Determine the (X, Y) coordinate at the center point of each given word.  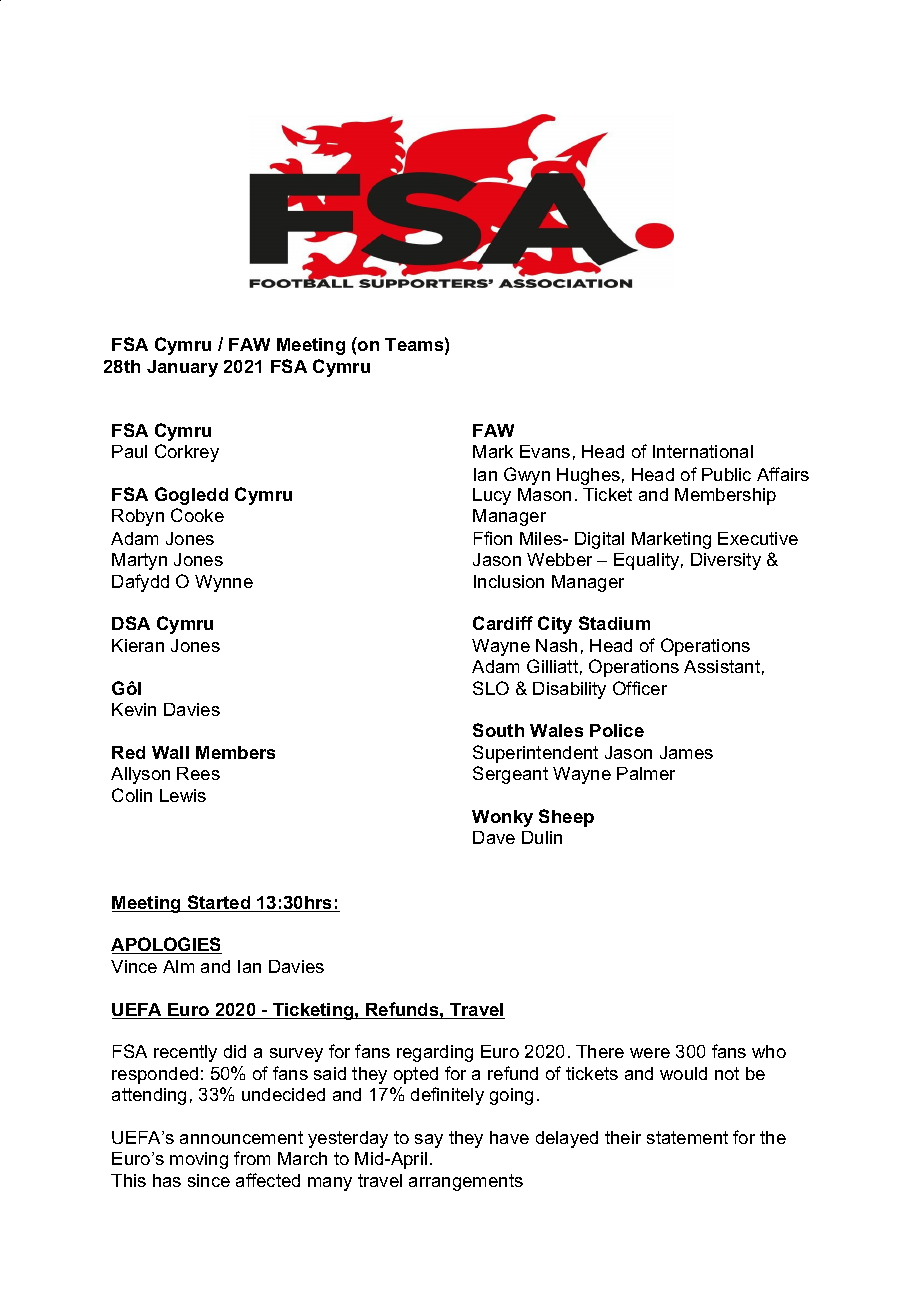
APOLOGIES (166, 945)
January (182, 368)
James (686, 752)
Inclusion (509, 581)
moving (199, 1160)
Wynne (224, 583)
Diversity (726, 561)
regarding (435, 1053)
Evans (545, 451)
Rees (198, 773)
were (650, 1053)
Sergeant (510, 775)
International (703, 451)
